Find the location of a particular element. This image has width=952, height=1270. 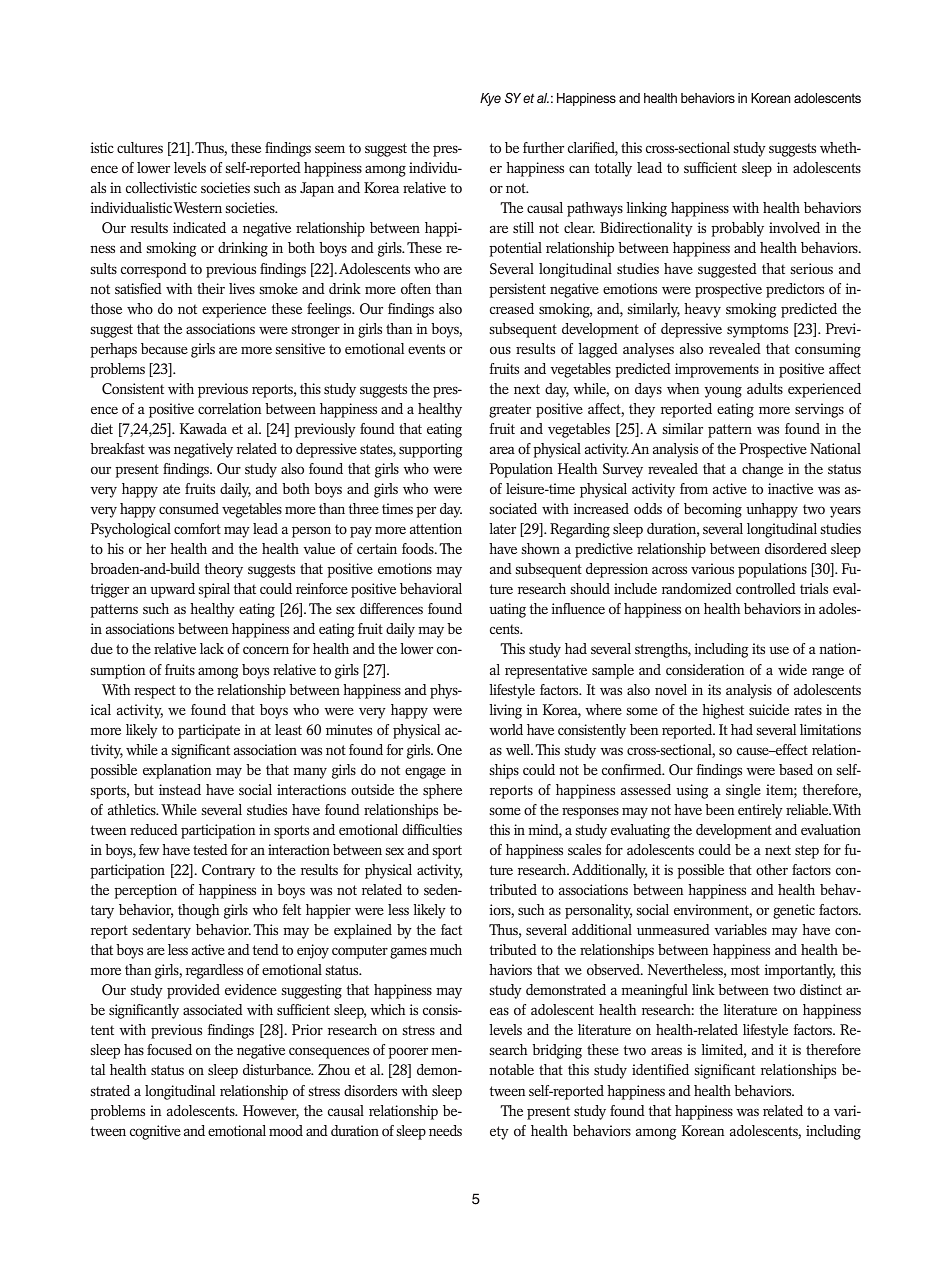

Kye is located at coordinates (490, 99).
